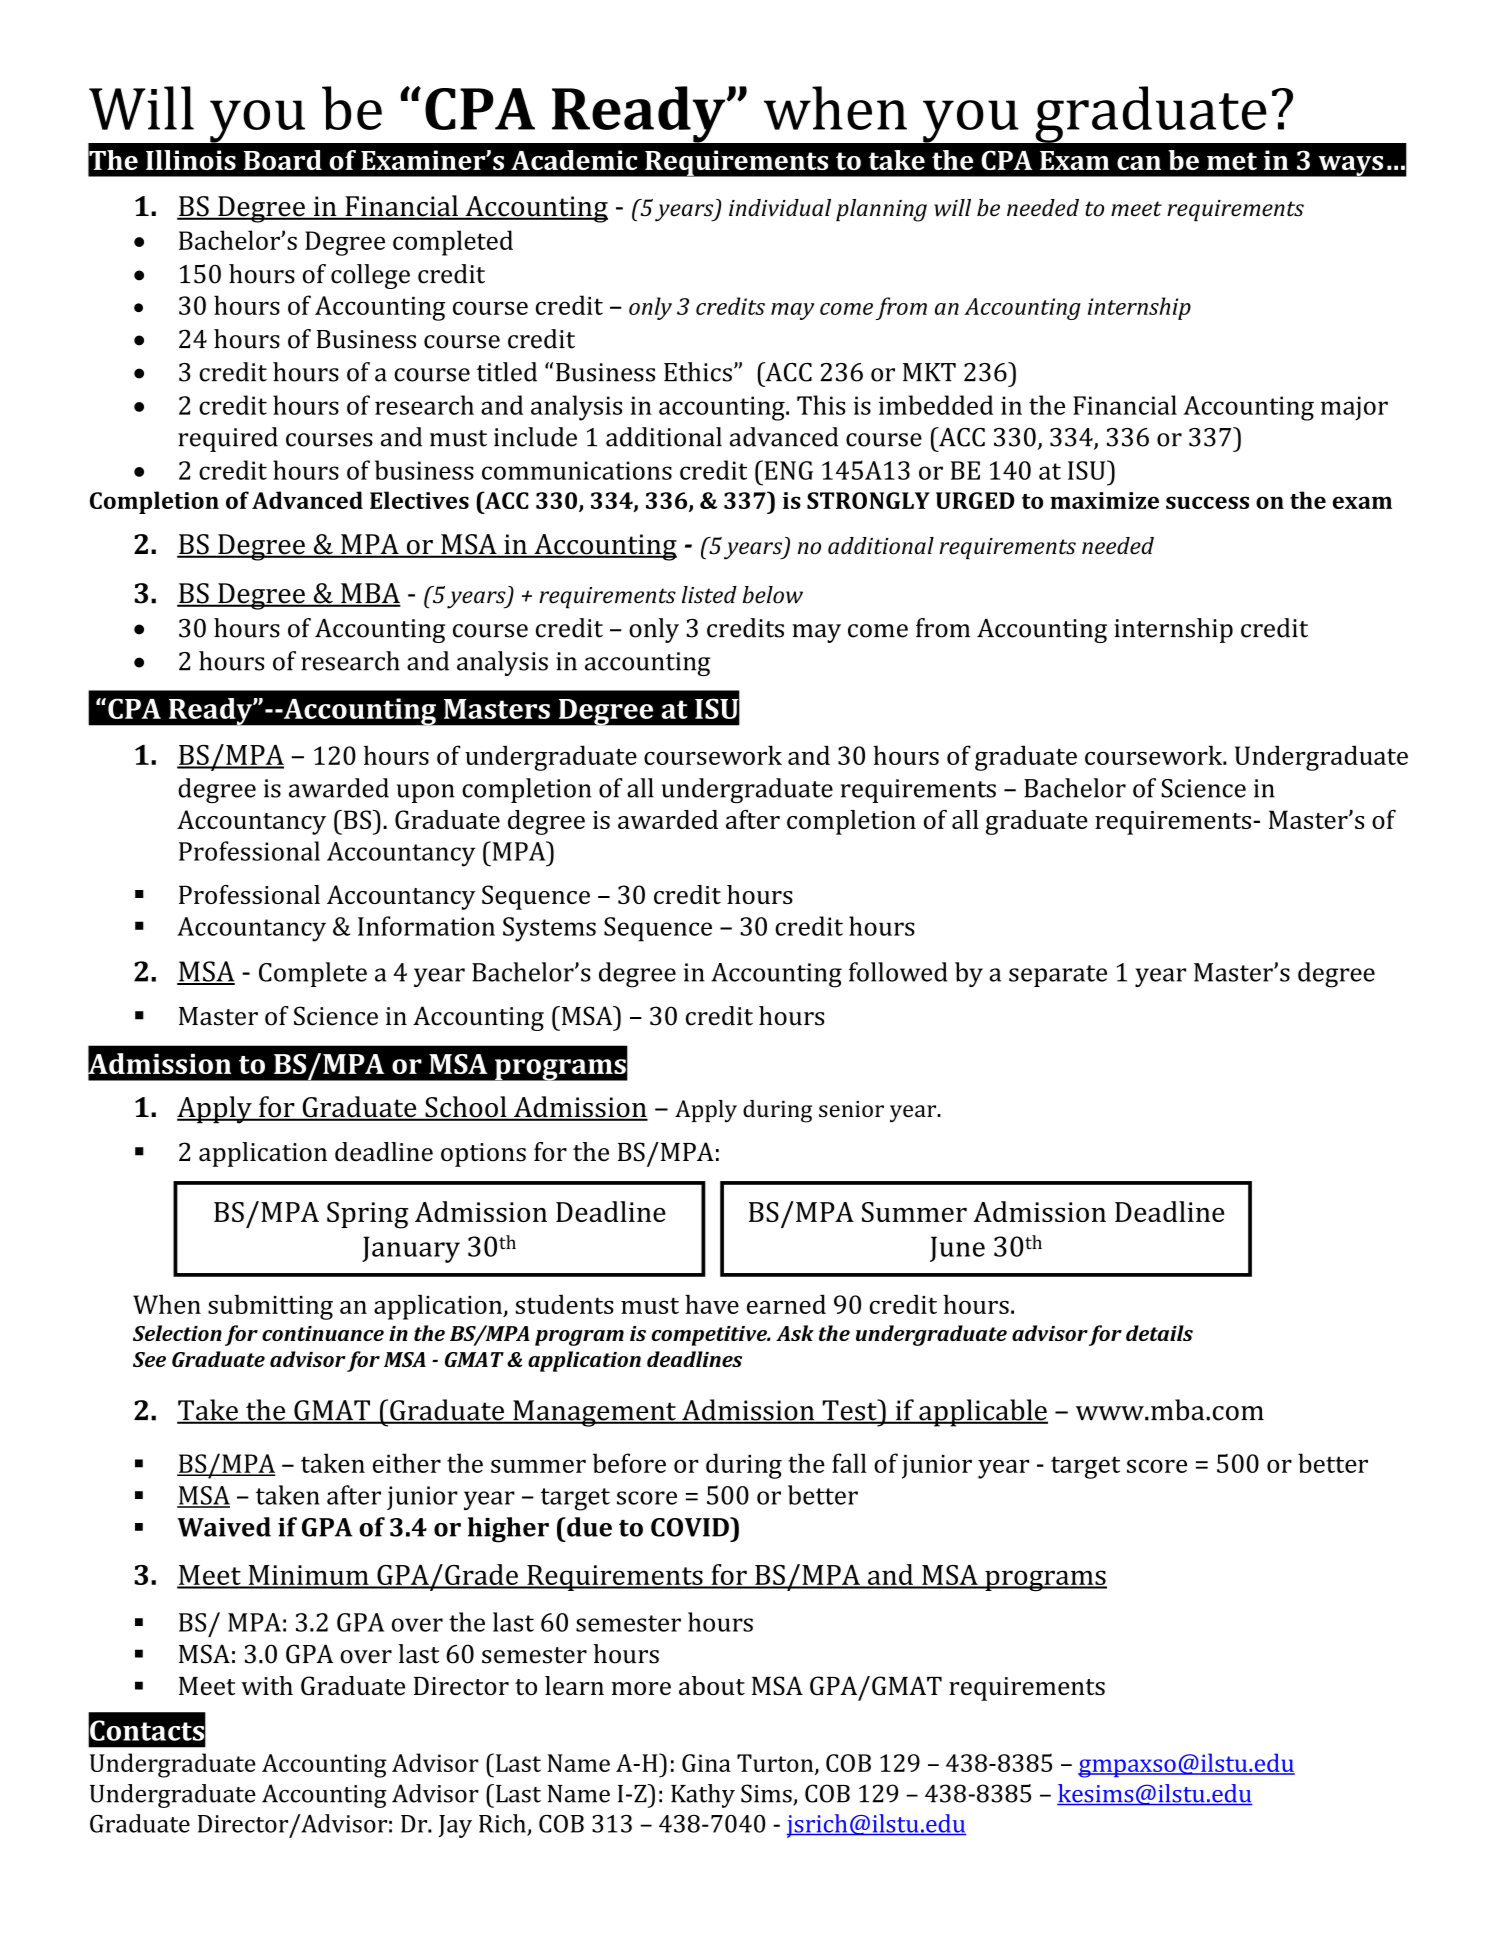  Describe the element at coordinates (426, 793) in the image. I see `upon` at that location.
